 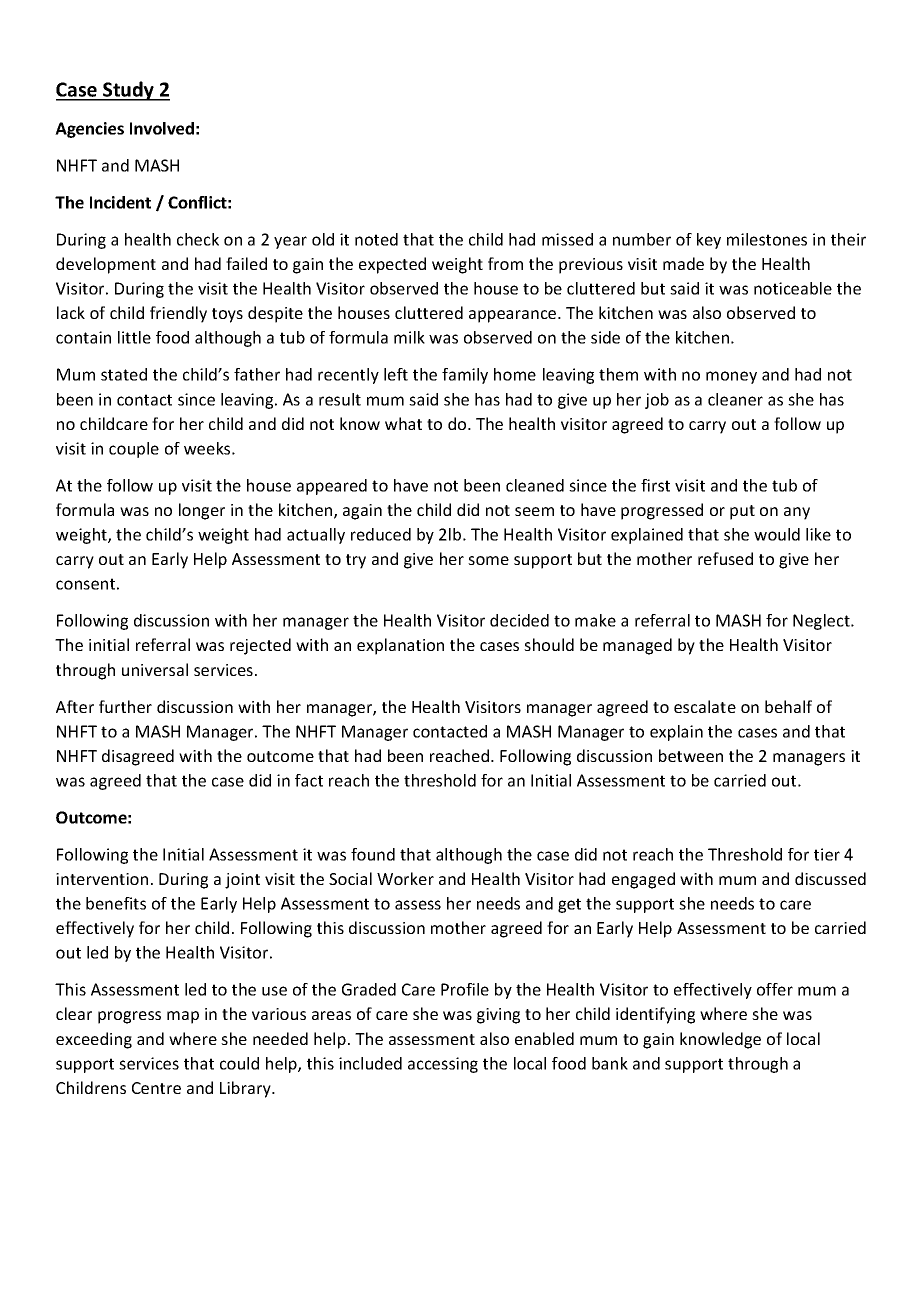 What do you see at coordinates (731, 377) in the document?
I see `money` at bounding box center [731, 377].
